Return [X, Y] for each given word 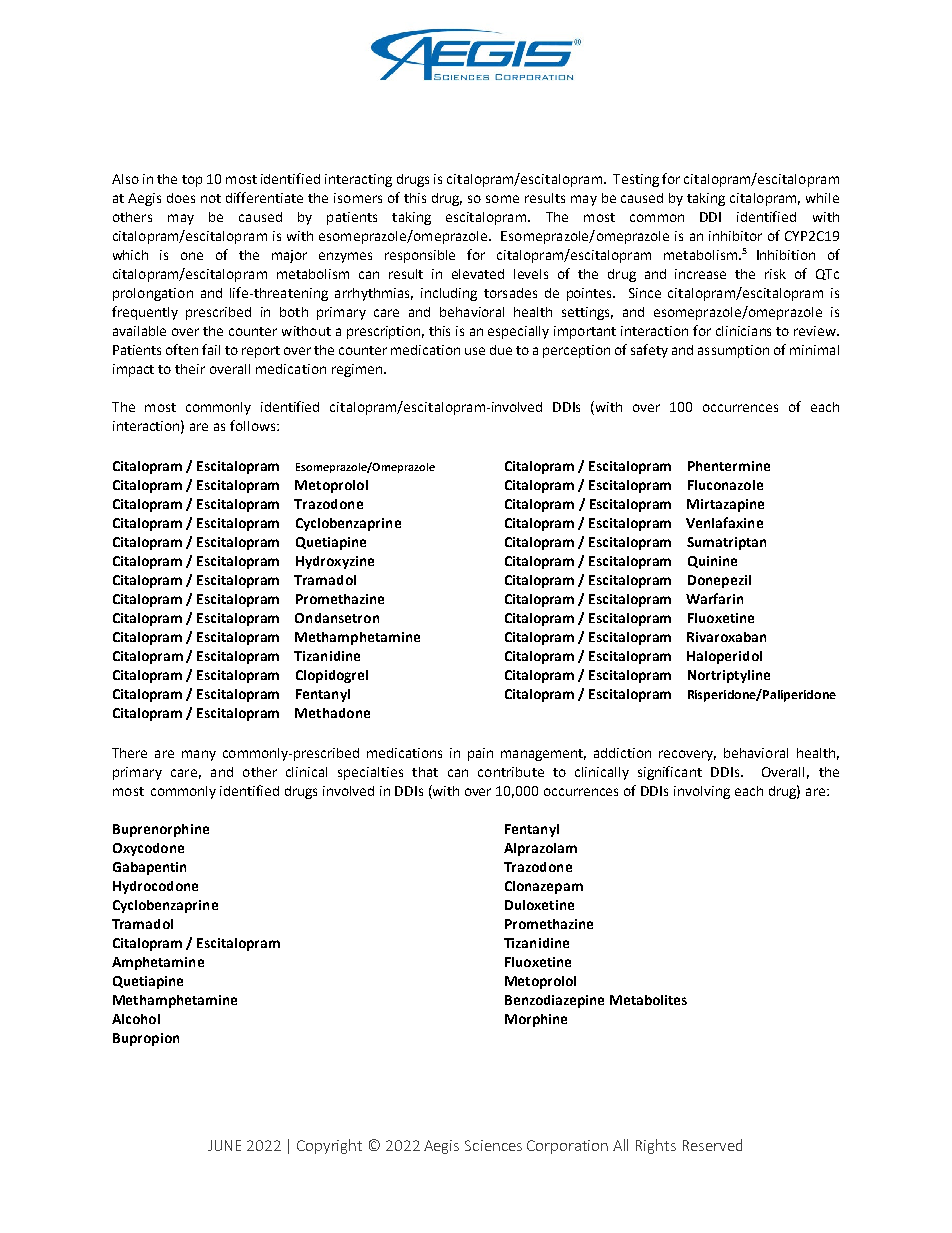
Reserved [712, 1145]
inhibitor [735, 236]
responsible [420, 256]
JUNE [224, 1145]
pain [480, 754]
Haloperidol [724, 657]
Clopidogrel [332, 676]
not [211, 198]
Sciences [493, 1145]
